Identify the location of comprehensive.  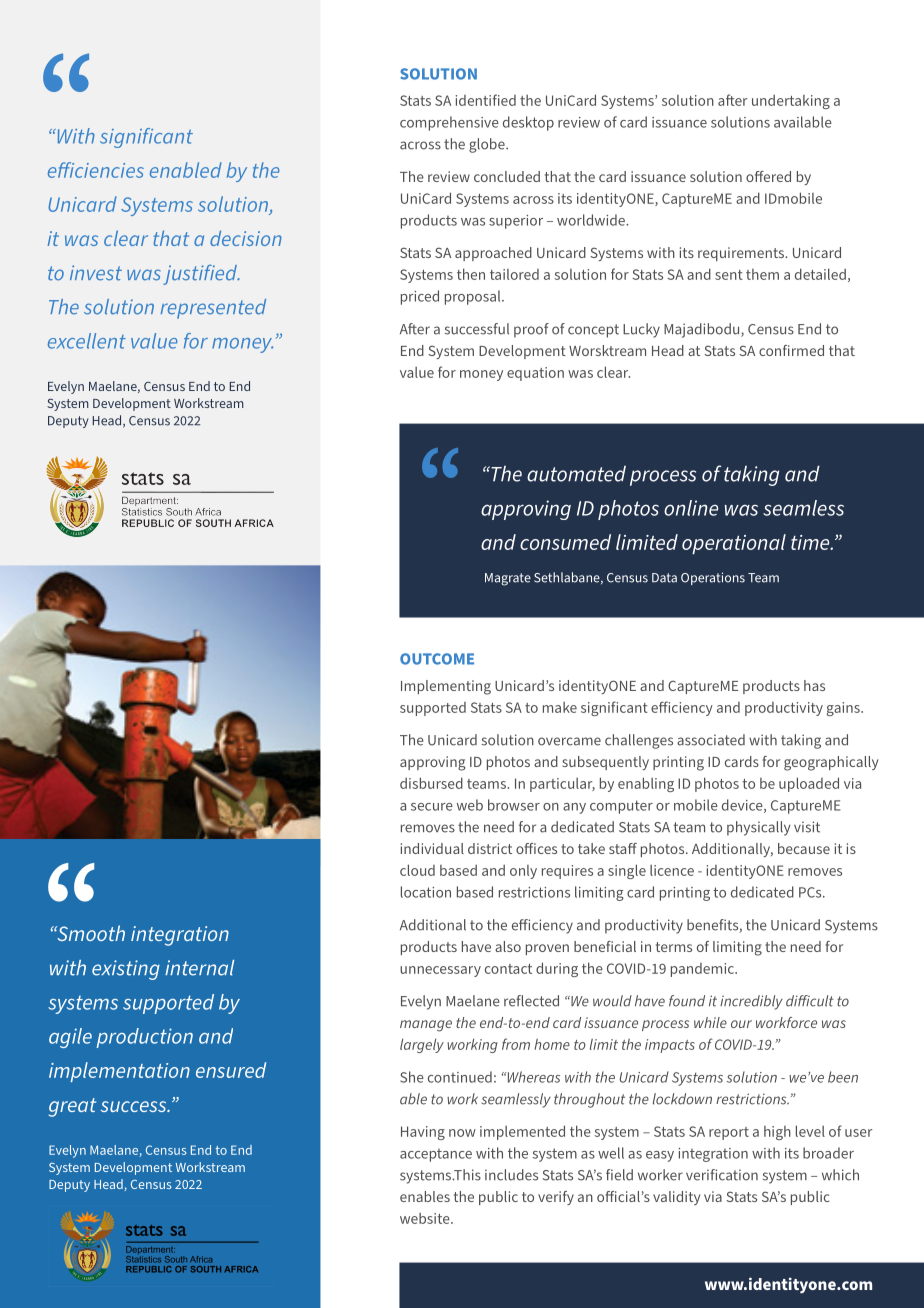
(449, 123).
